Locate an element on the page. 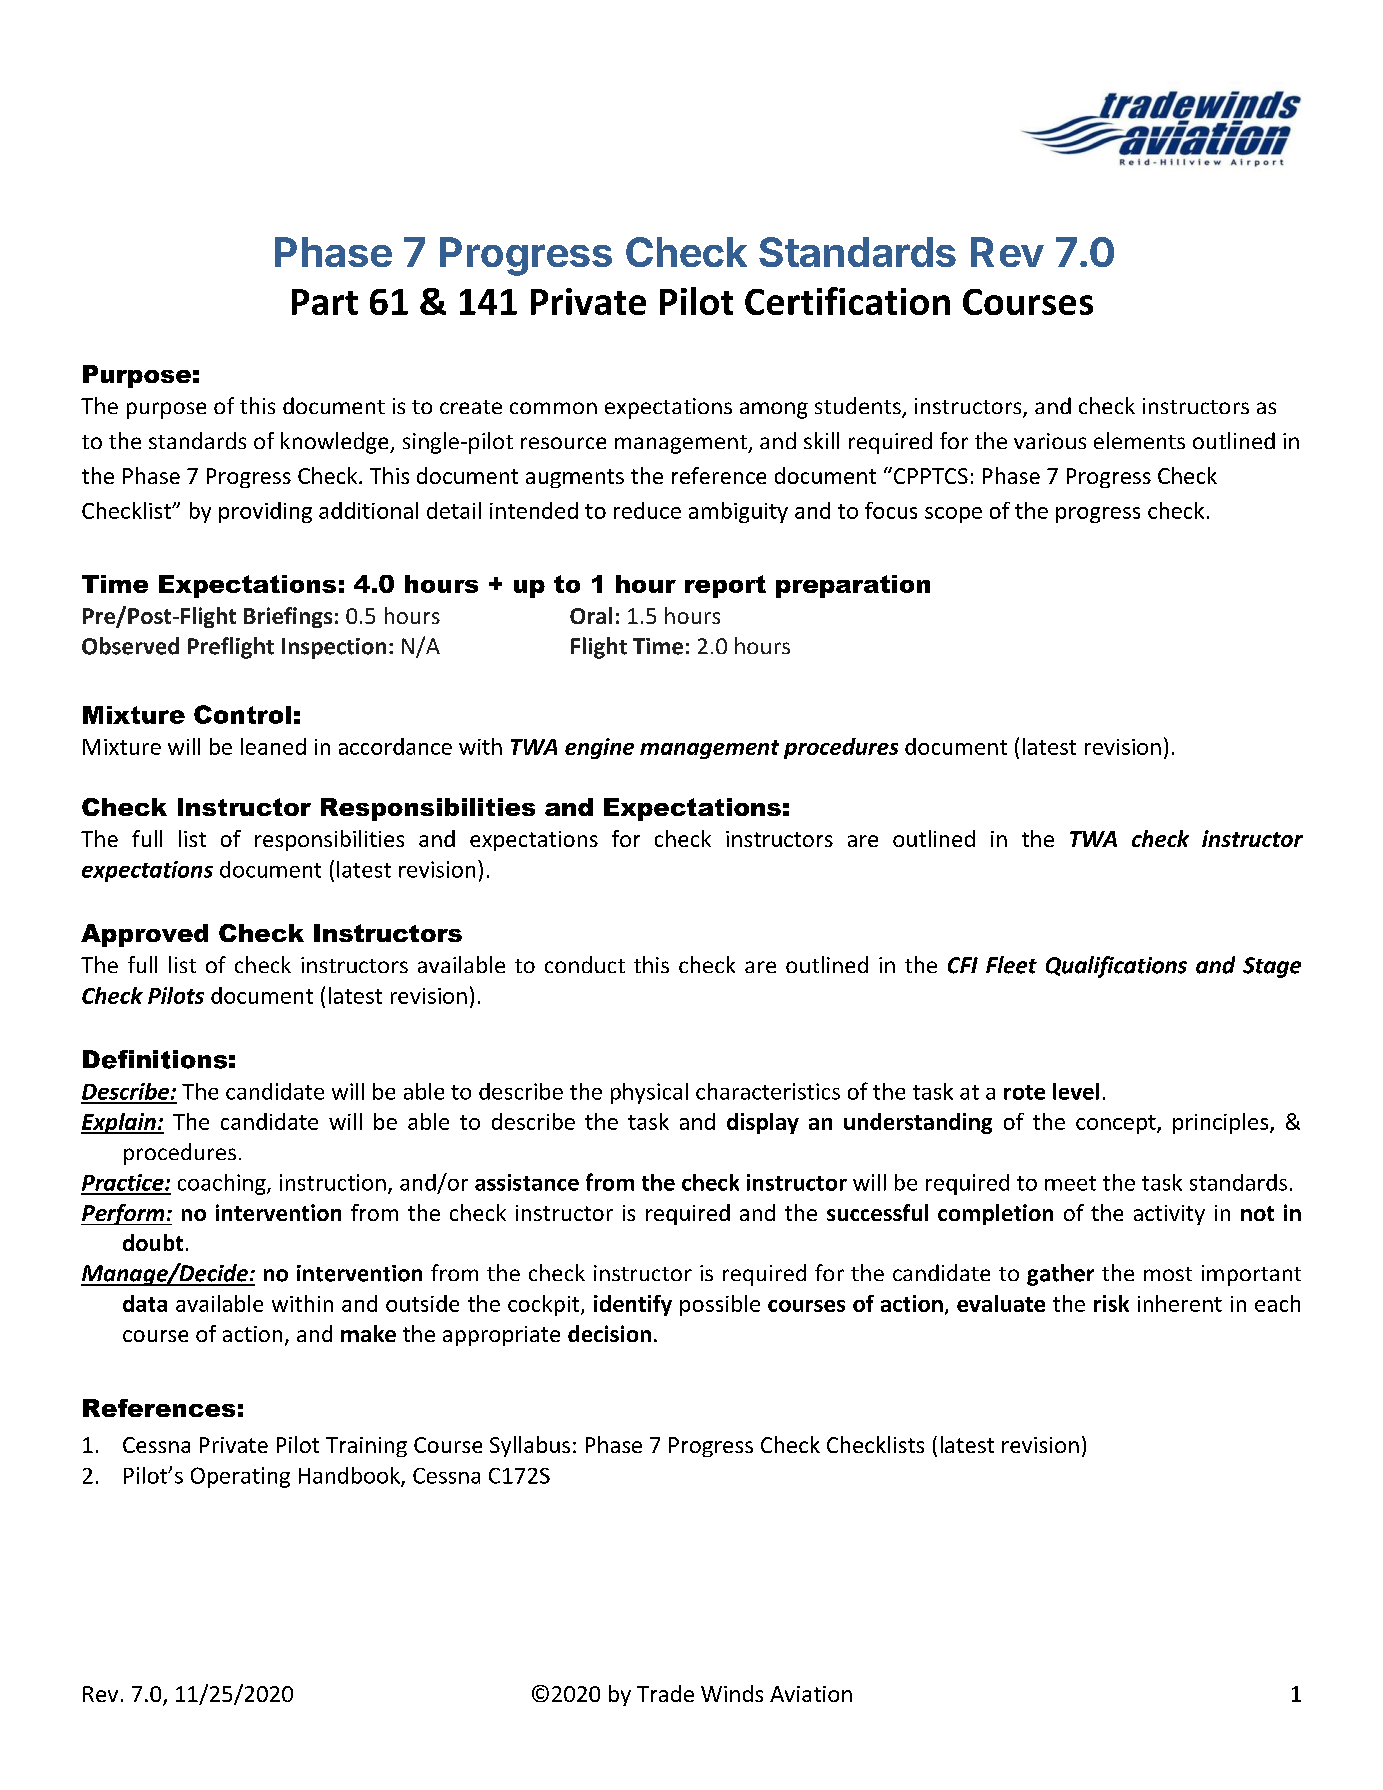  Trade is located at coordinates (665, 1693).
